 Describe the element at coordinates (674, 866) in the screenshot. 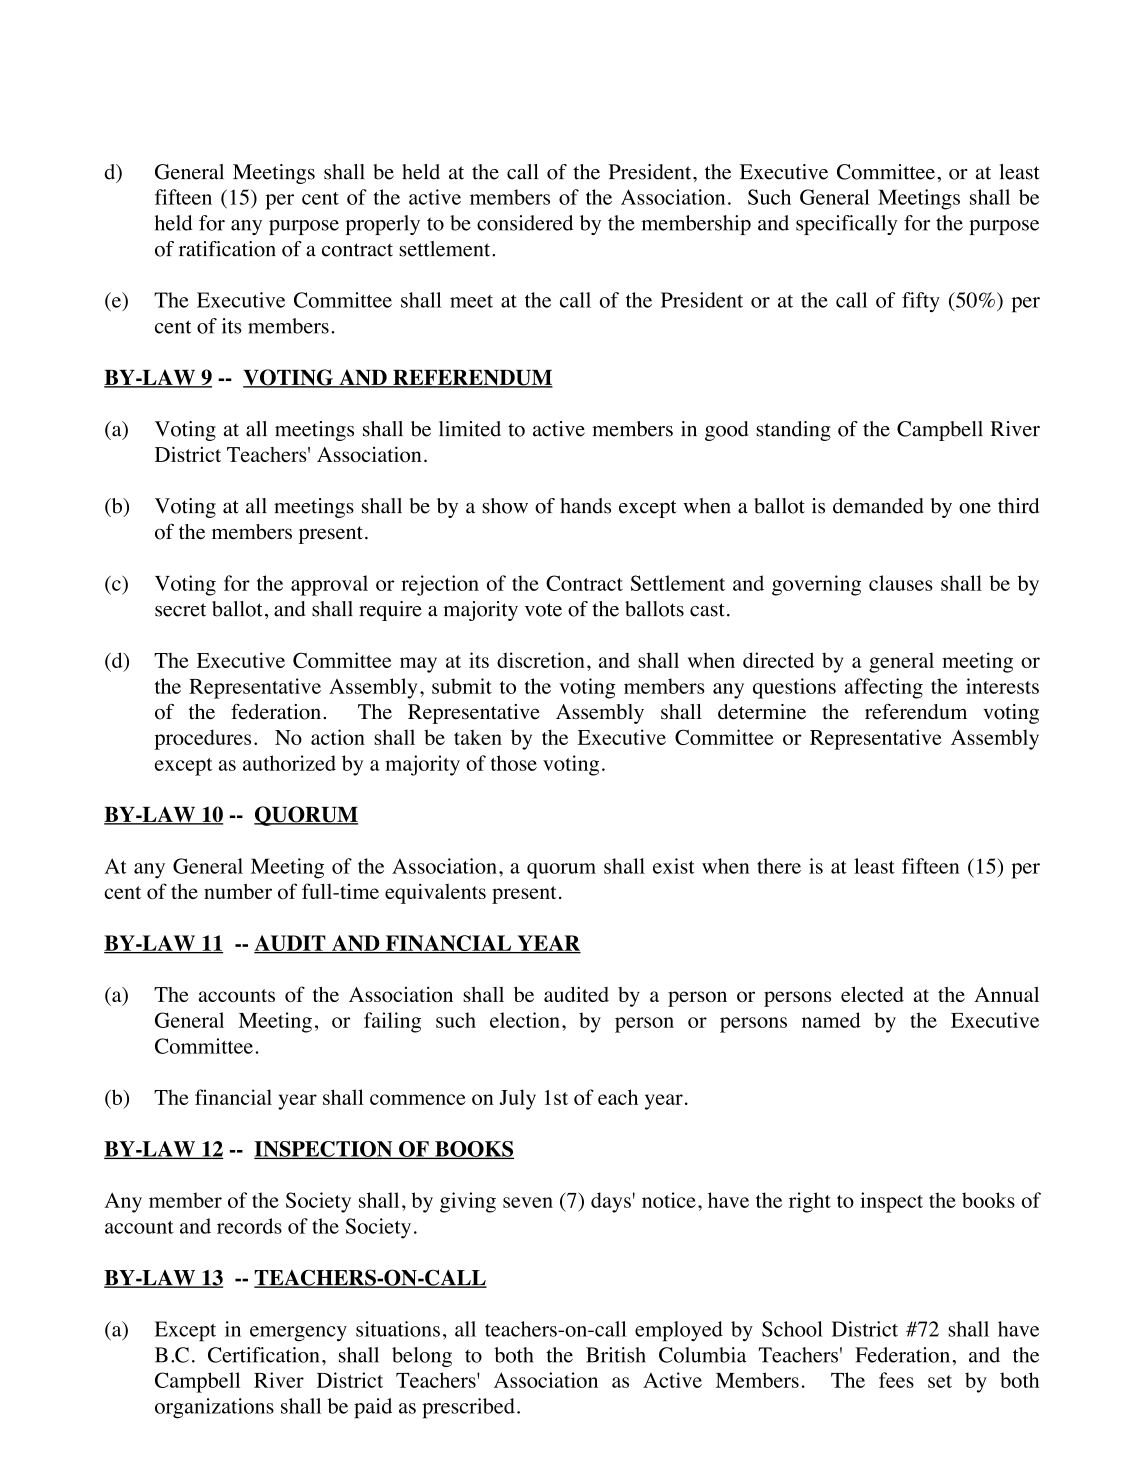

I see `exist` at that location.
